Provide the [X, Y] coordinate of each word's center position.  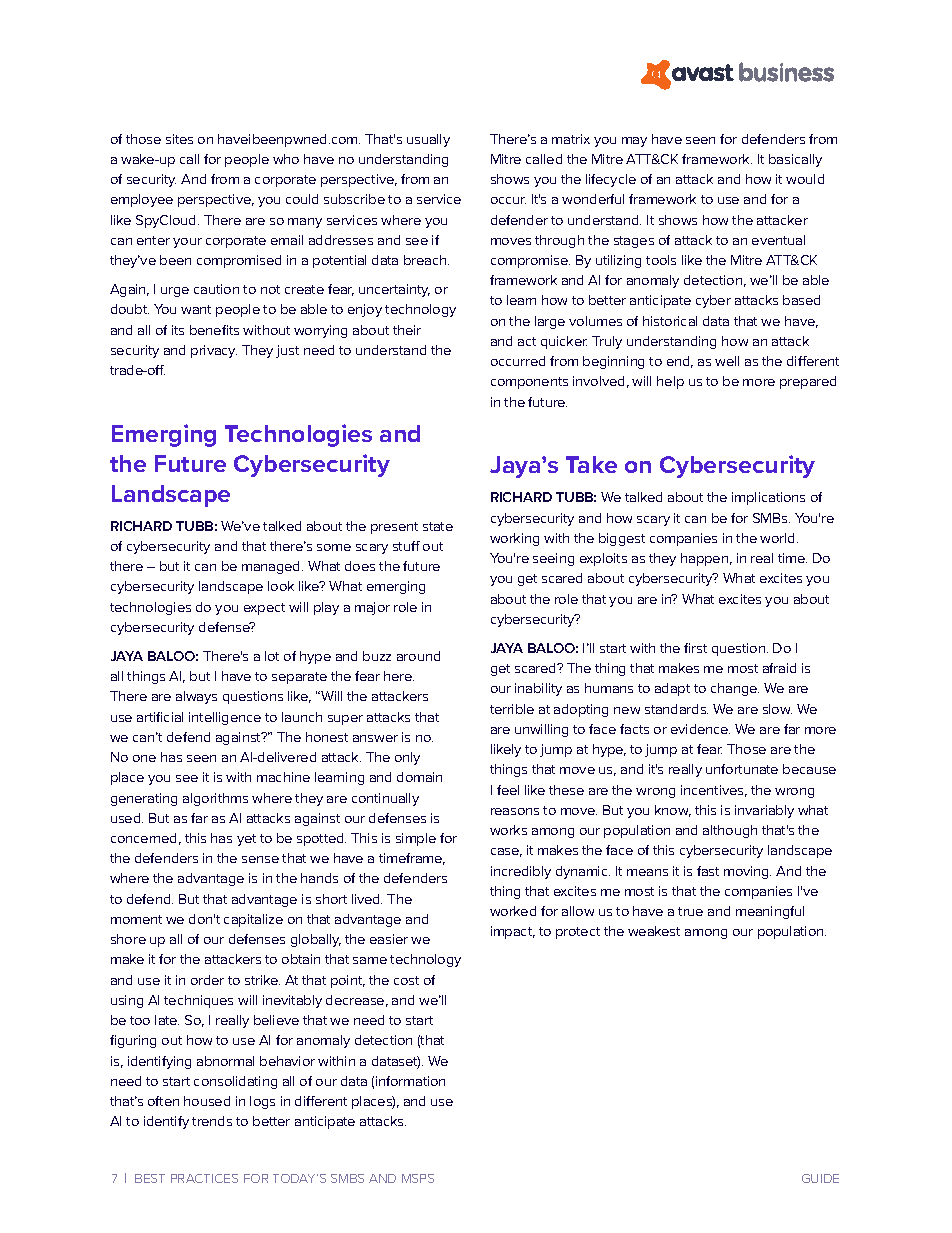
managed [272, 567]
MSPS [418, 1178]
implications [768, 498]
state [438, 526]
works [508, 830]
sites [179, 139]
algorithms [215, 799]
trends [212, 1121]
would [805, 179]
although [730, 831]
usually [428, 140]
